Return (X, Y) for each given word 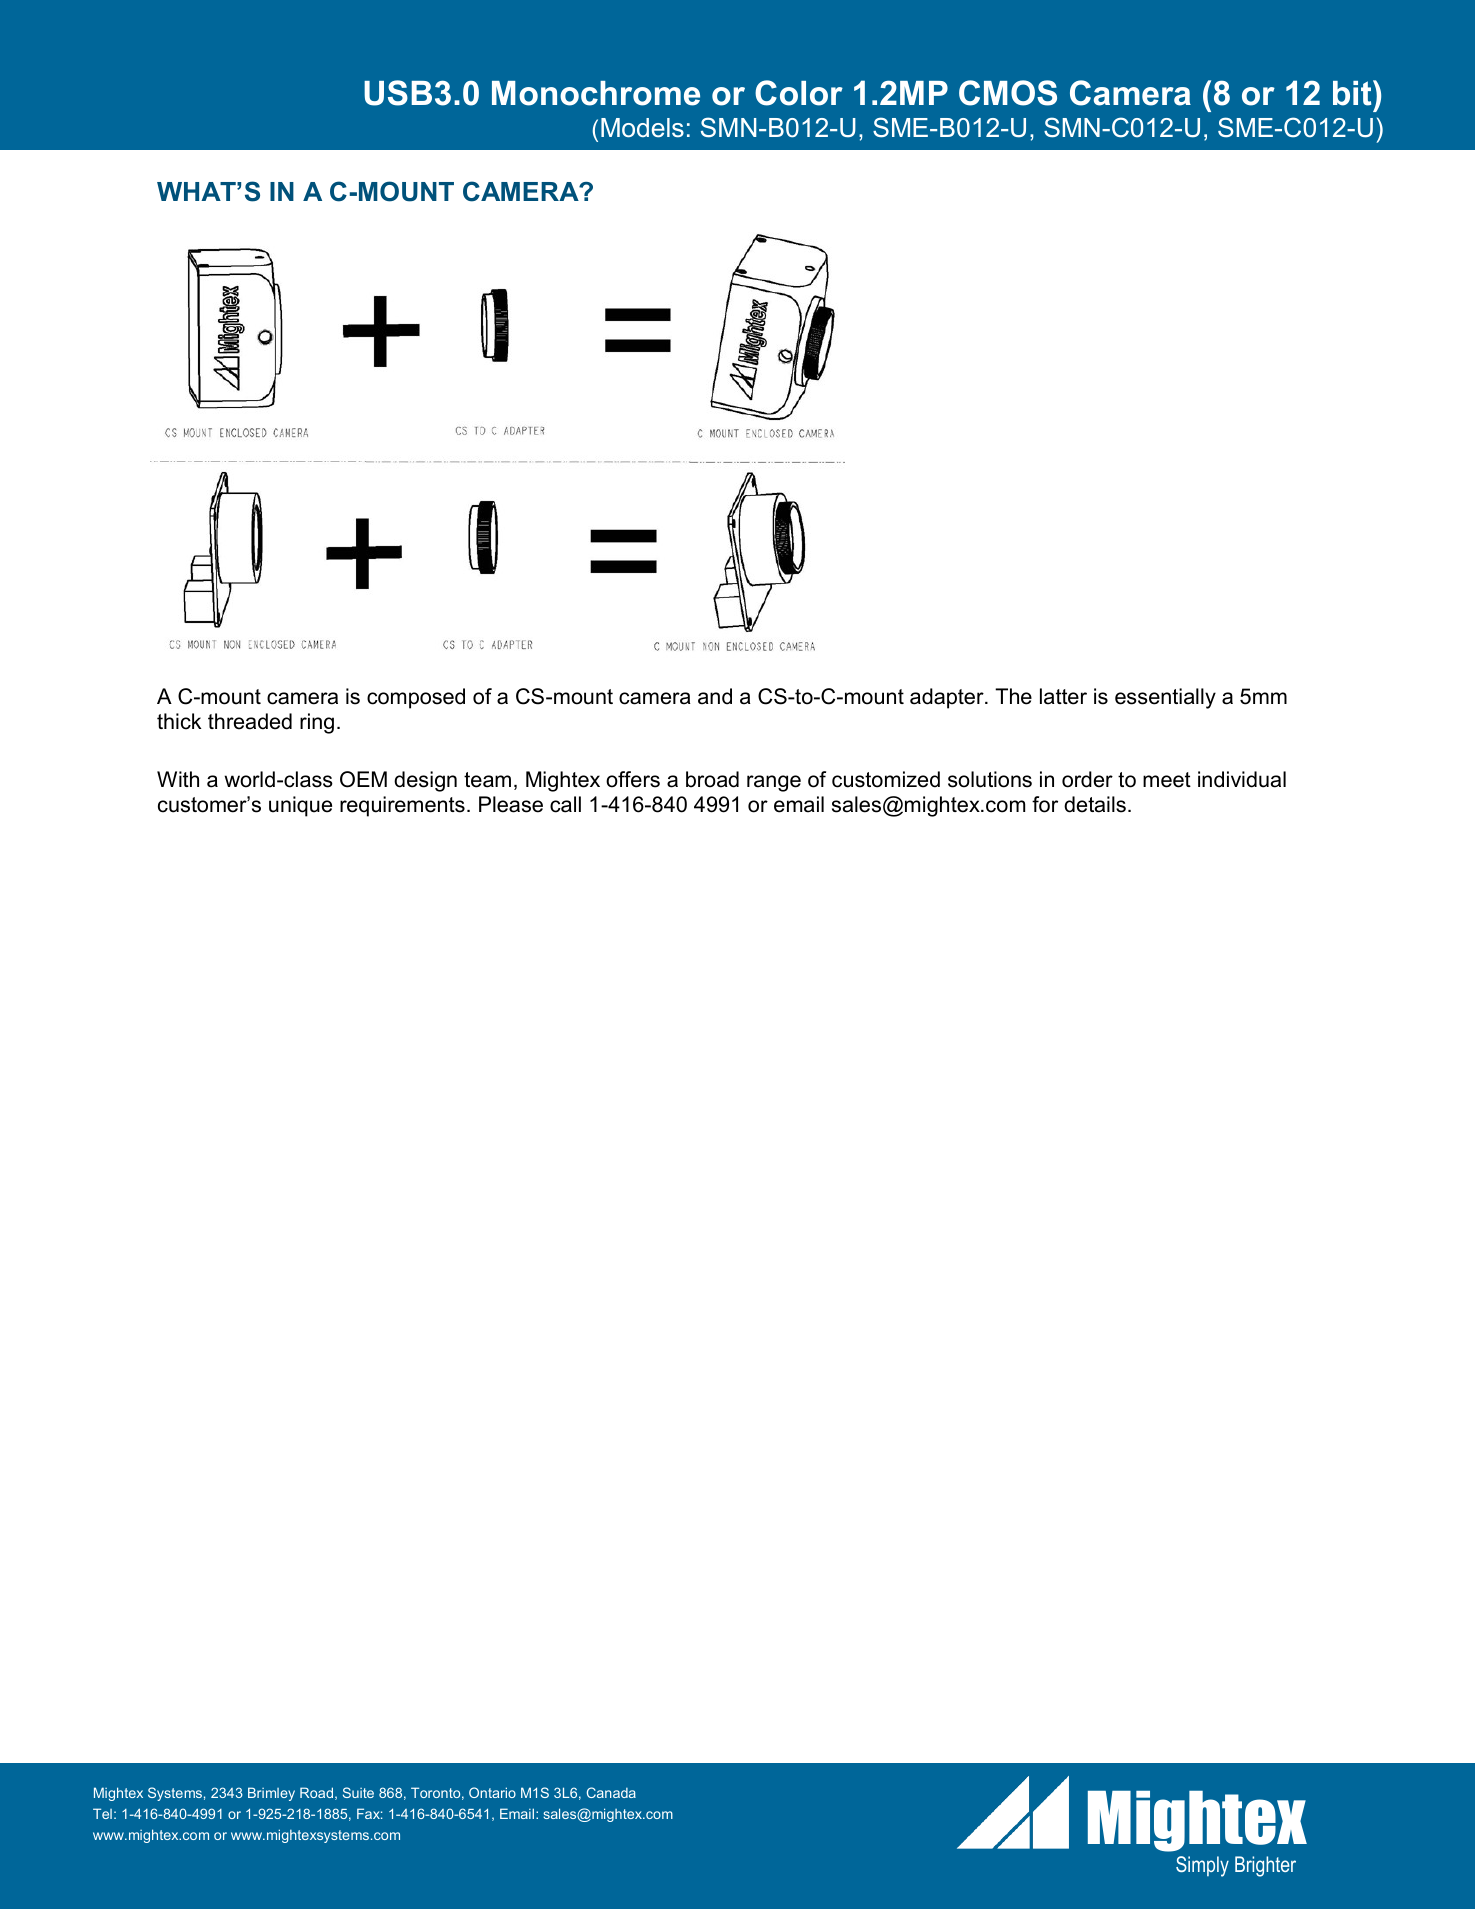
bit (1353, 93)
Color (799, 93)
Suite (358, 1792)
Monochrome (596, 93)
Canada (611, 1792)
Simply (1202, 1866)
